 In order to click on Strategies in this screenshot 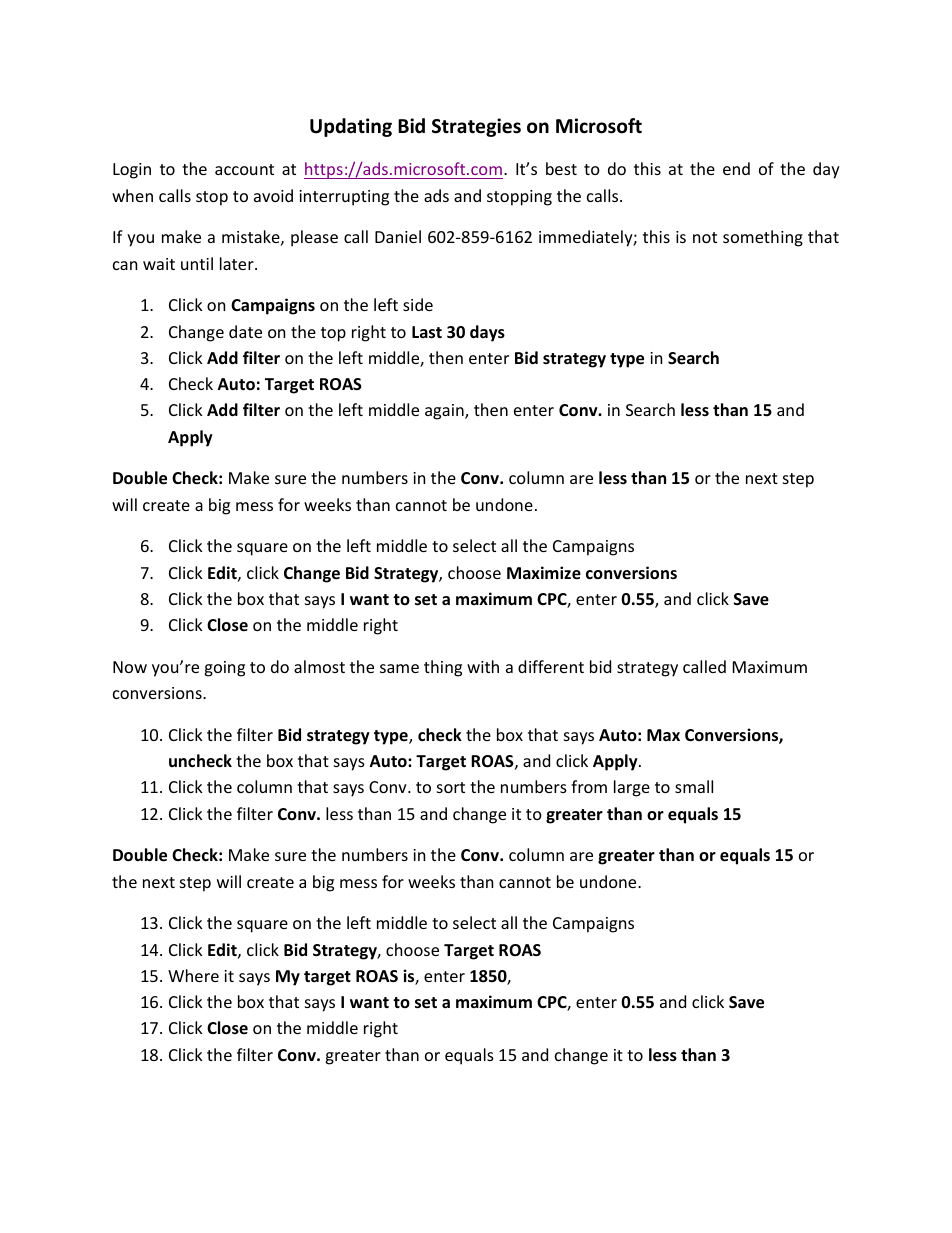, I will do `click(476, 127)`.
